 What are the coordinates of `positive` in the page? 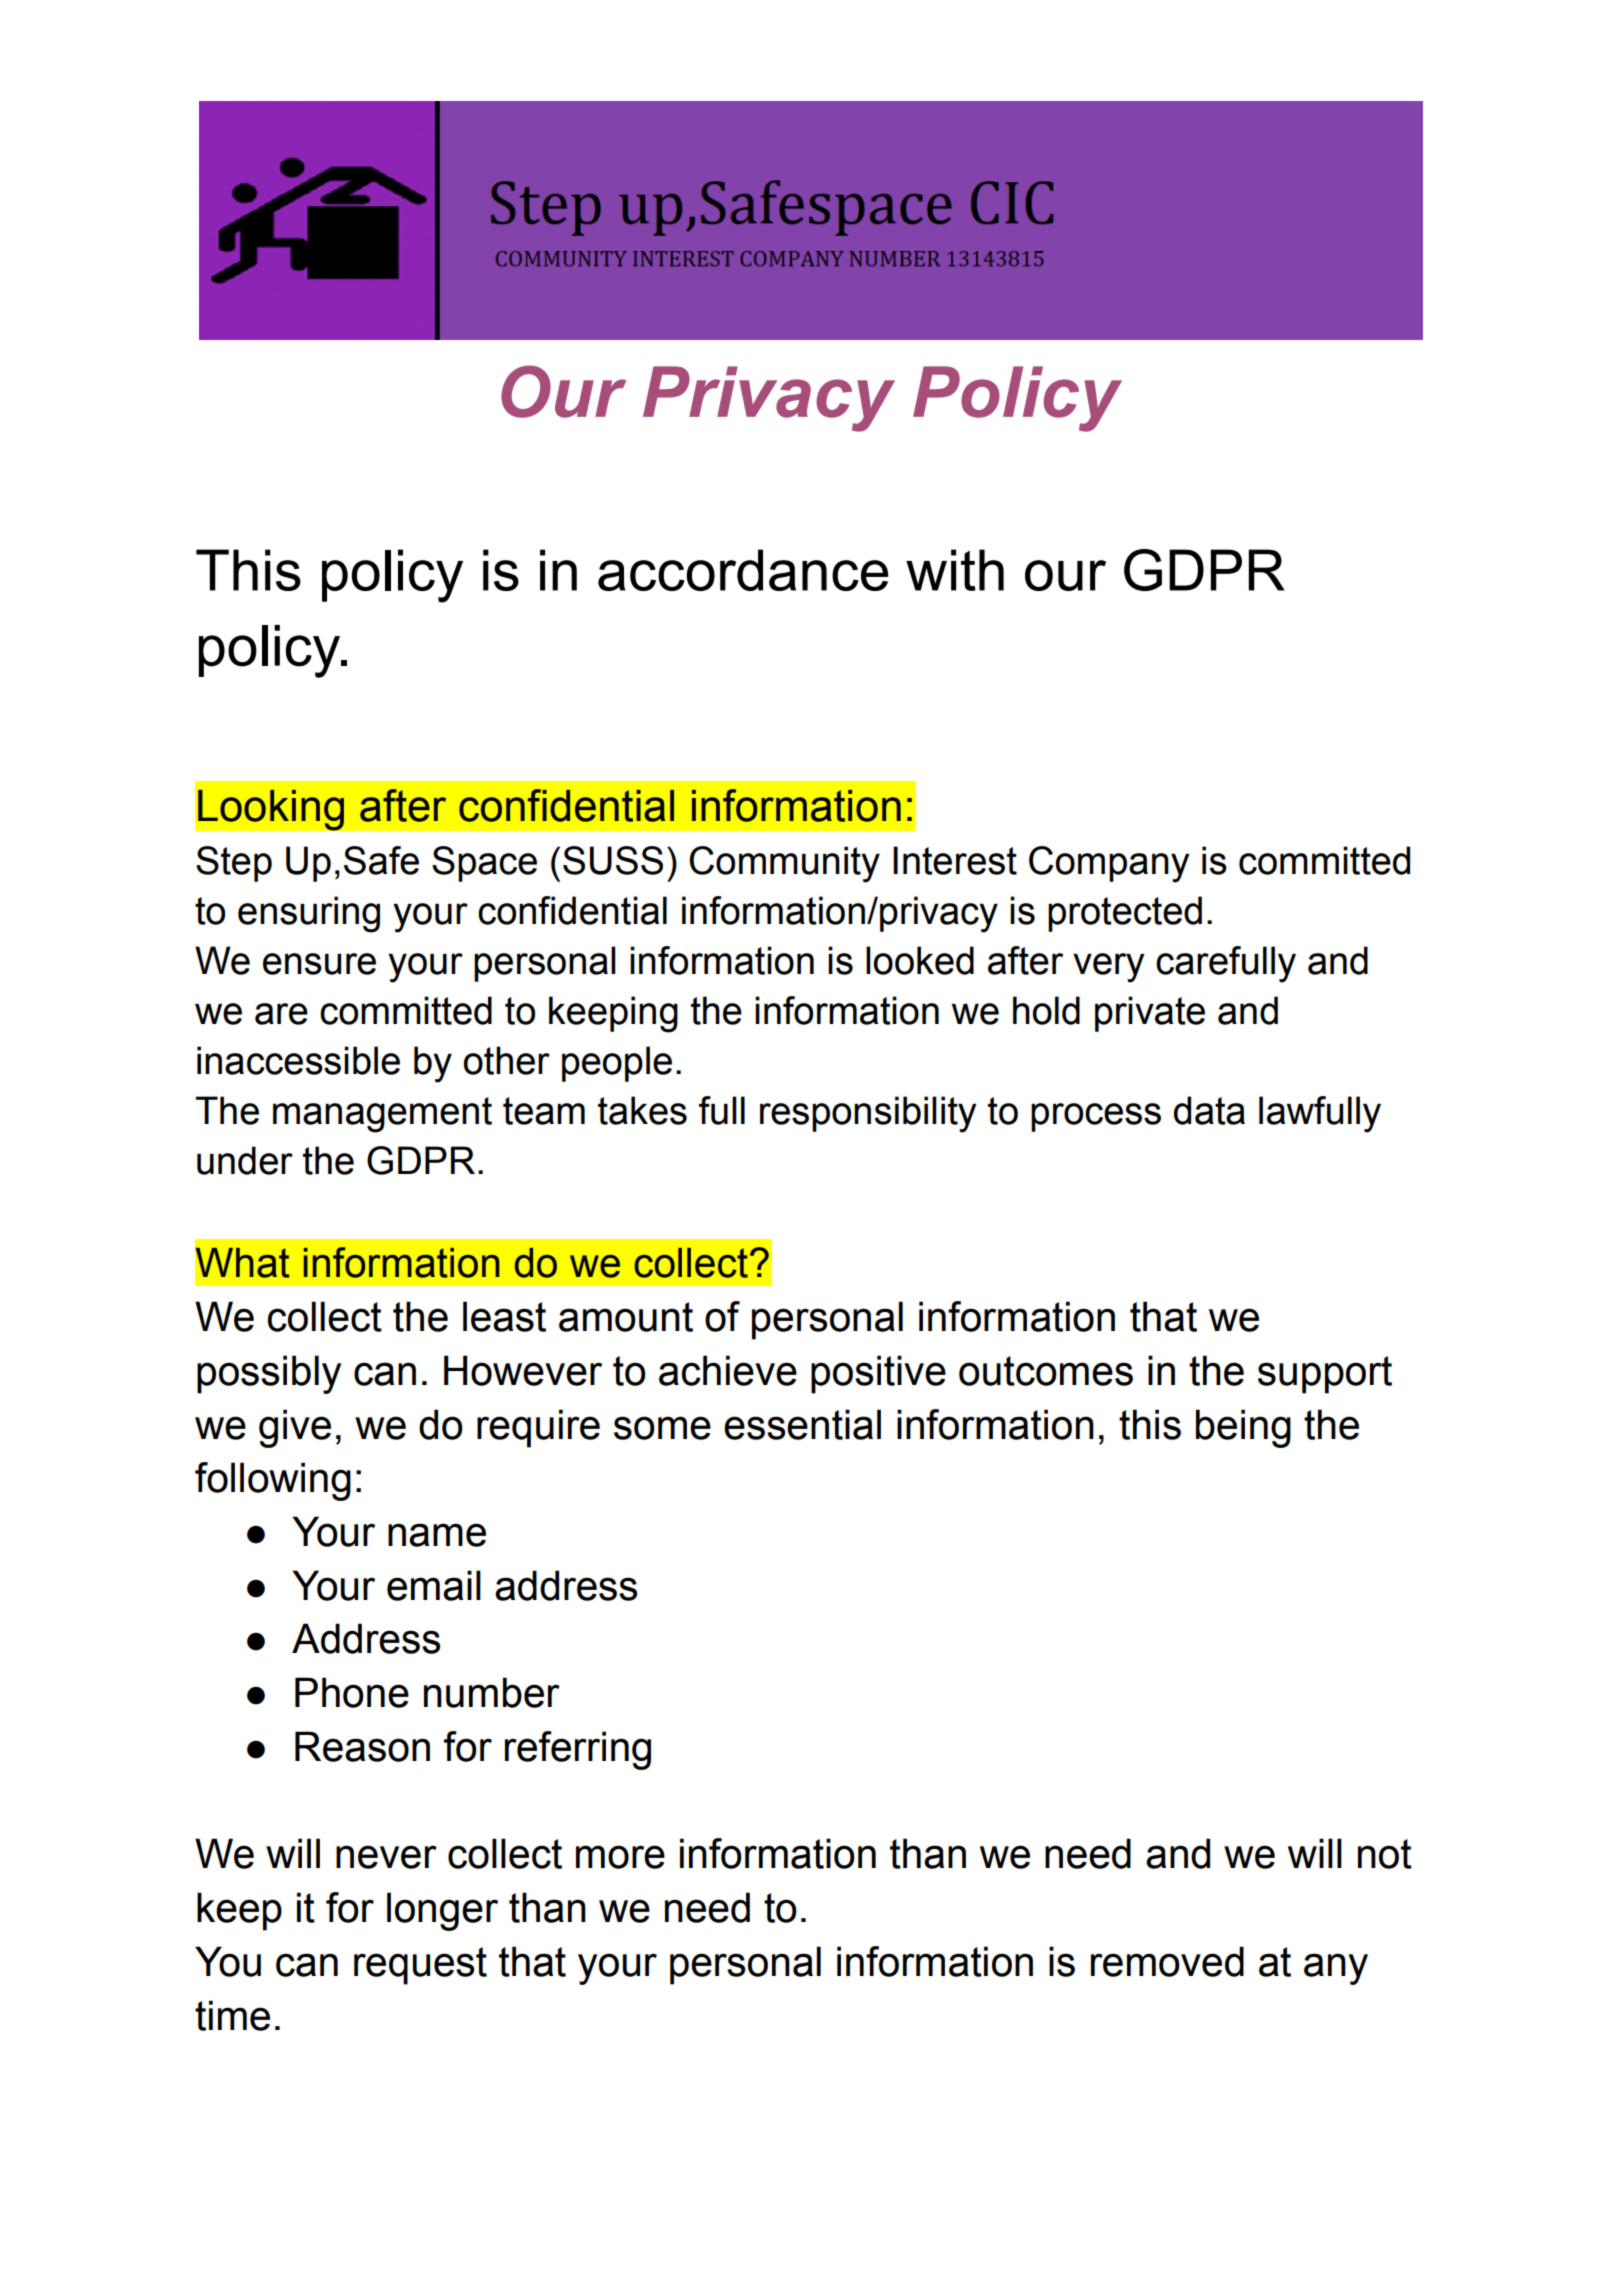 It's located at (878, 1374).
